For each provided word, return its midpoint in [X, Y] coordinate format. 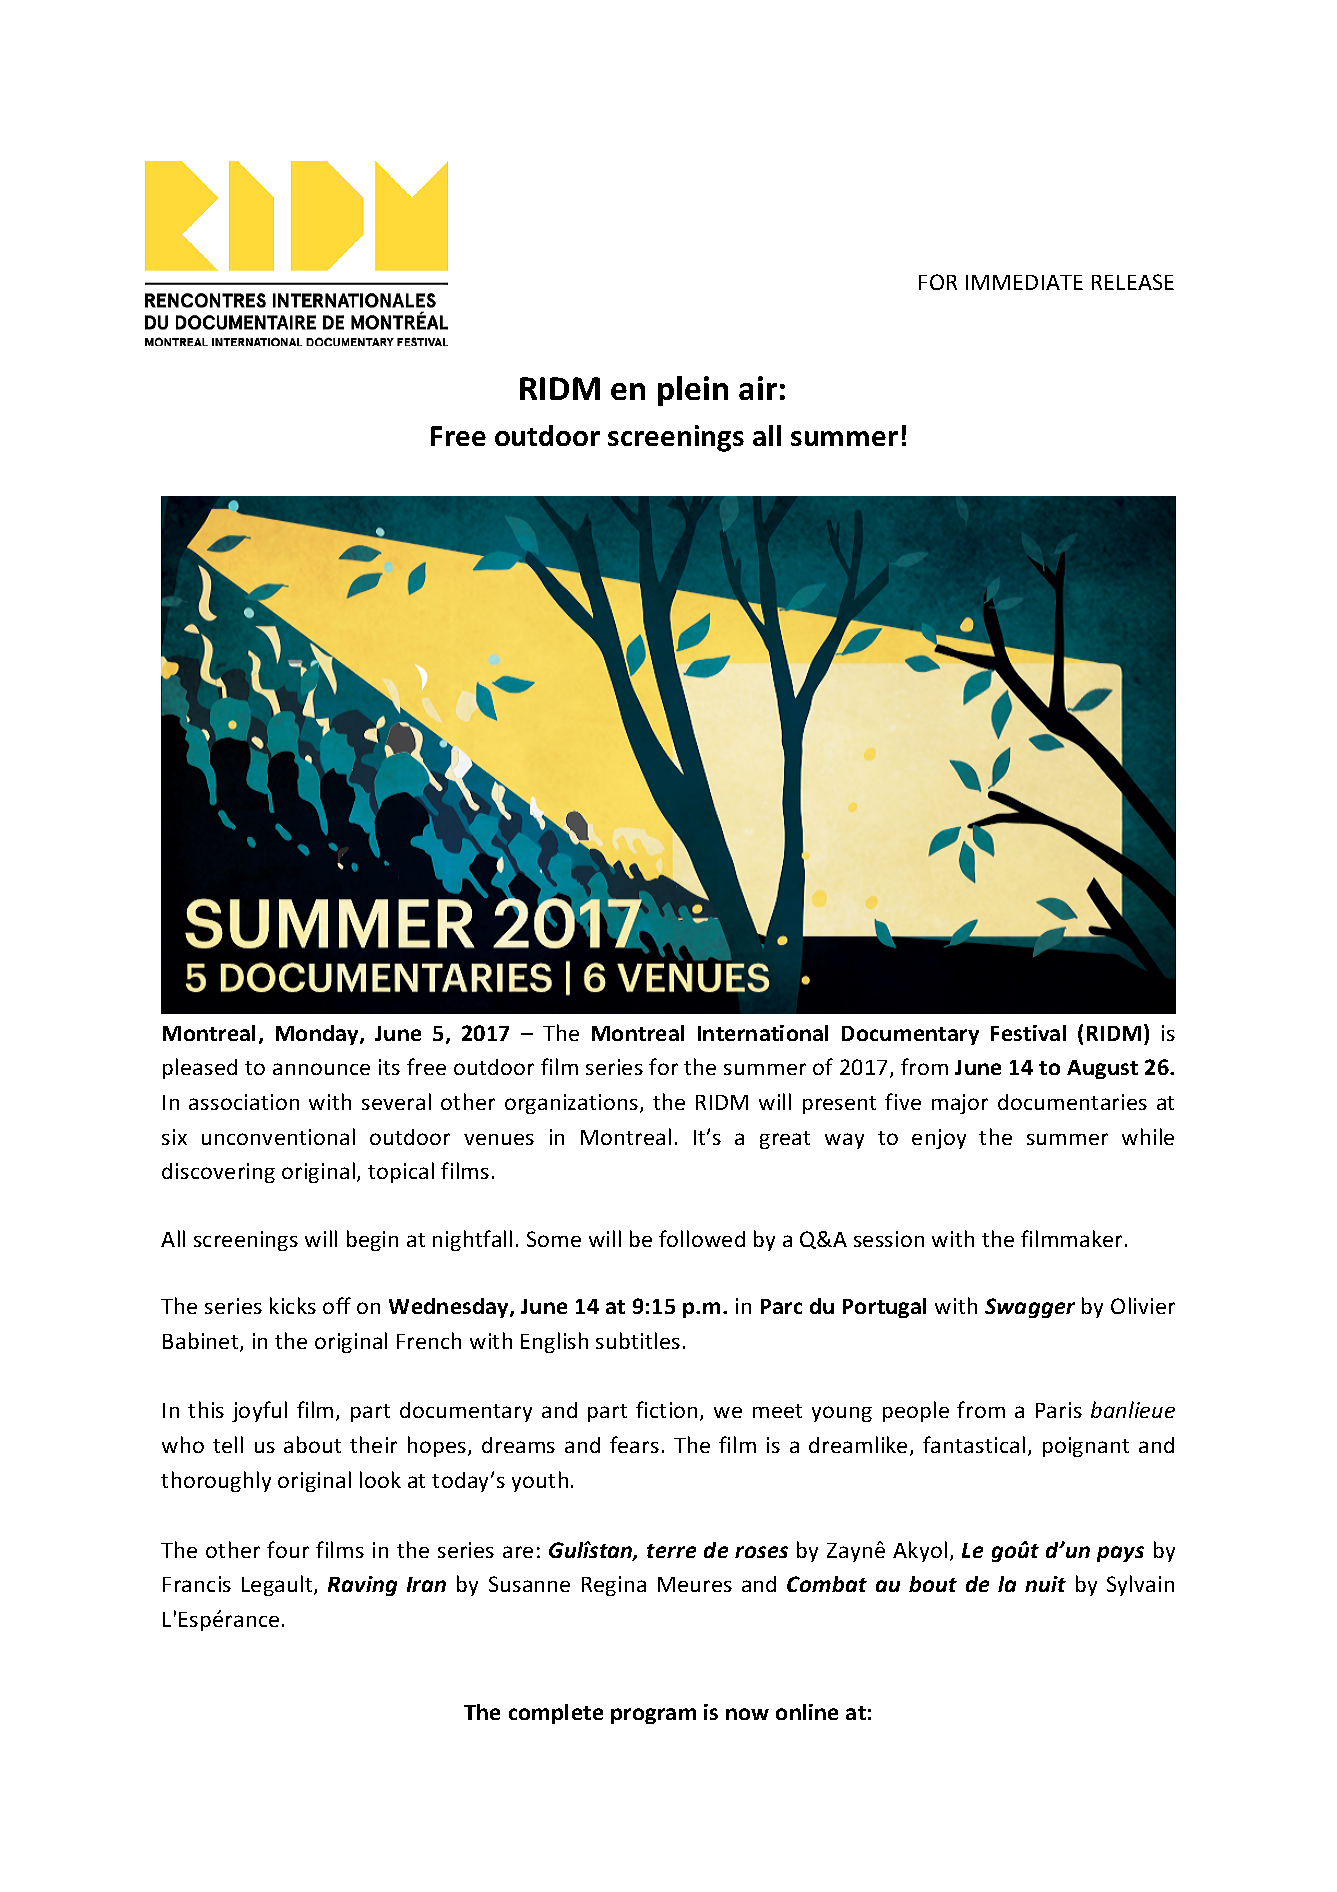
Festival [1028, 1033]
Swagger [1030, 1308]
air [758, 388]
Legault [278, 1585]
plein [693, 391]
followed [702, 1238]
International [763, 1033]
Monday [318, 1035]
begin [372, 1240]
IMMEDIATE [1024, 282]
